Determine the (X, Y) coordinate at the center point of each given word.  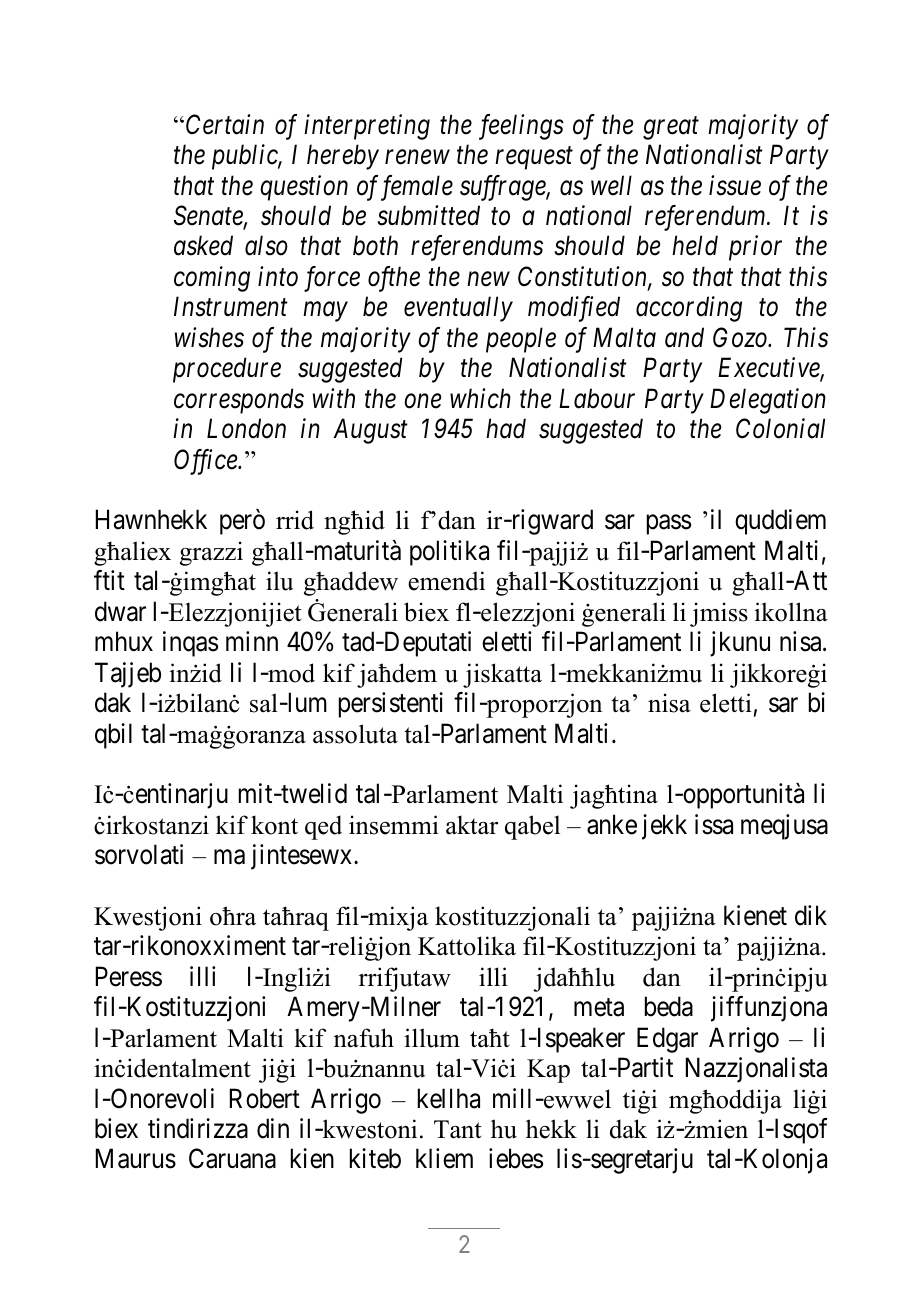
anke (612, 824)
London (246, 428)
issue (735, 185)
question (304, 188)
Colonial (780, 428)
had (506, 428)
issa (714, 824)
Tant (458, 1129)
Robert (265, 1098)
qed (323, 827)
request (534, 159)
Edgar (667, 1040)
